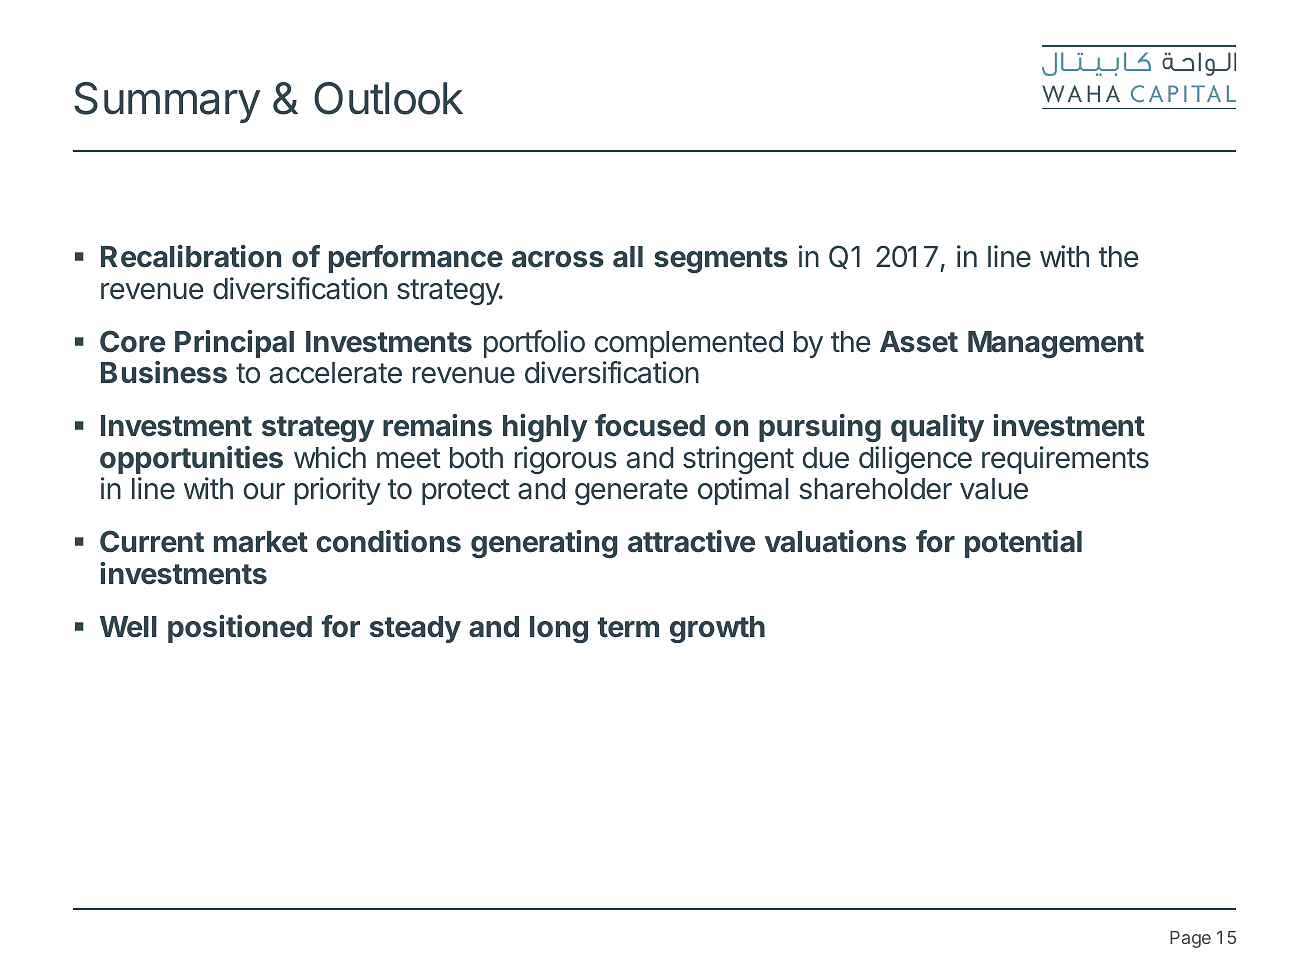  I want to click on segments, so click(721, 260).
